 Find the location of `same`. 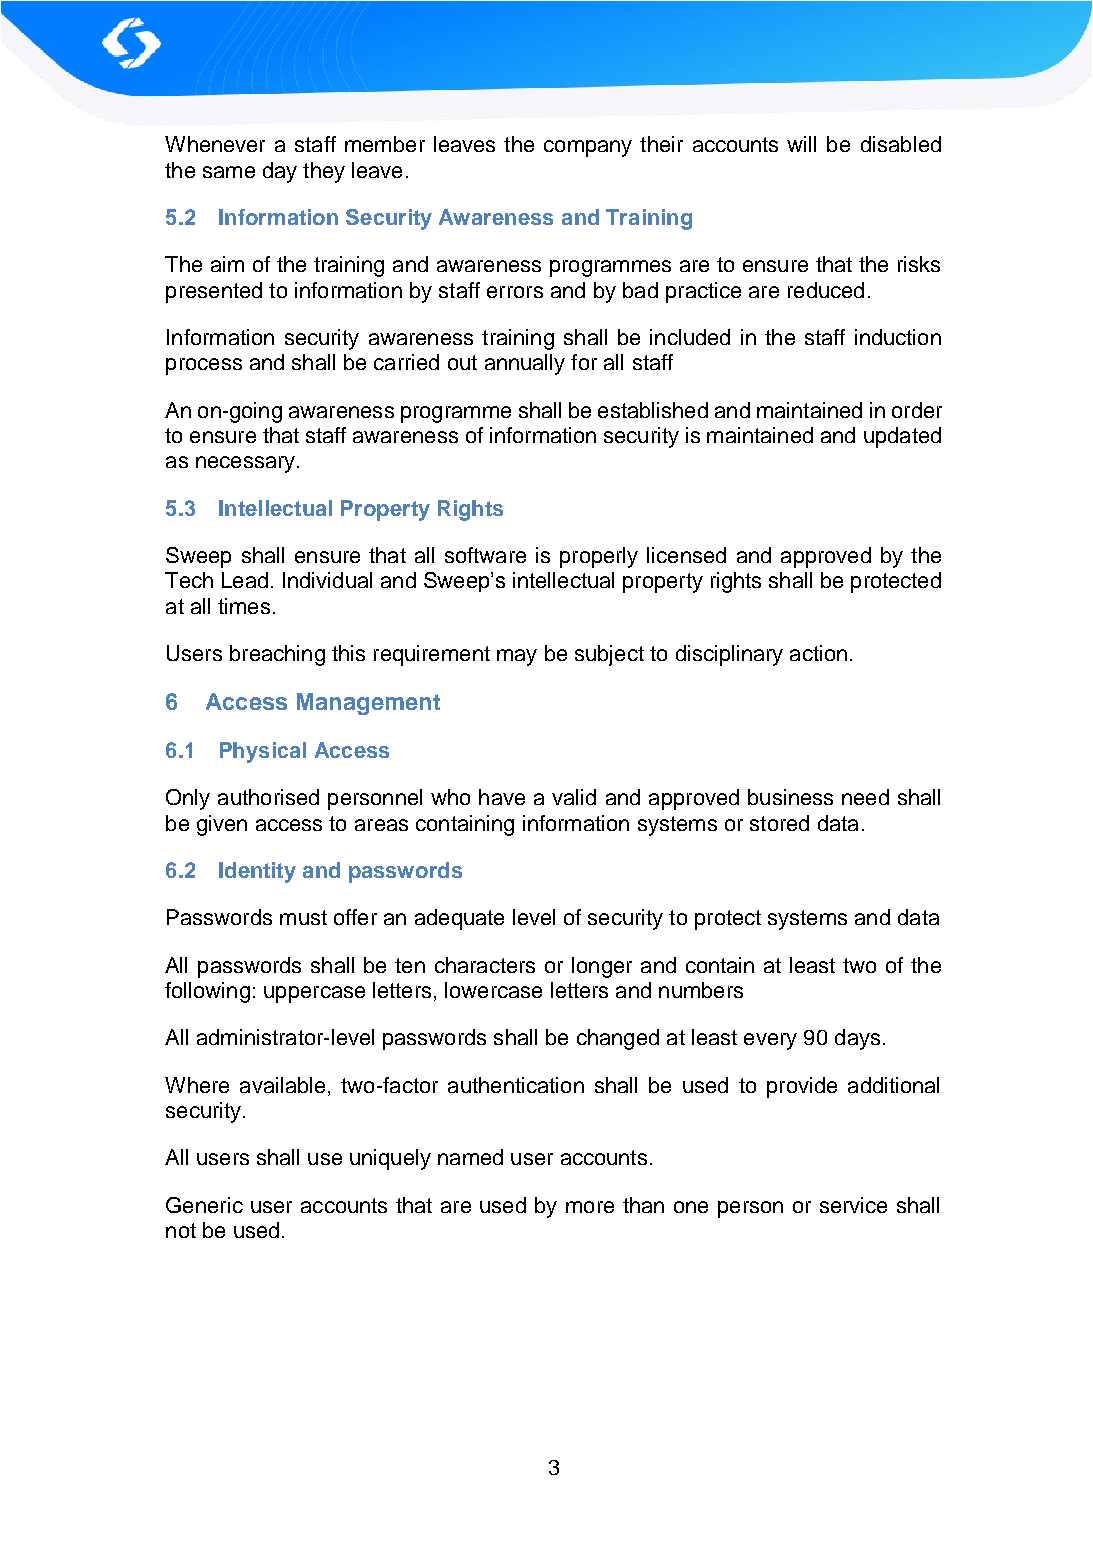

same is located at coordinates (229, 172).
